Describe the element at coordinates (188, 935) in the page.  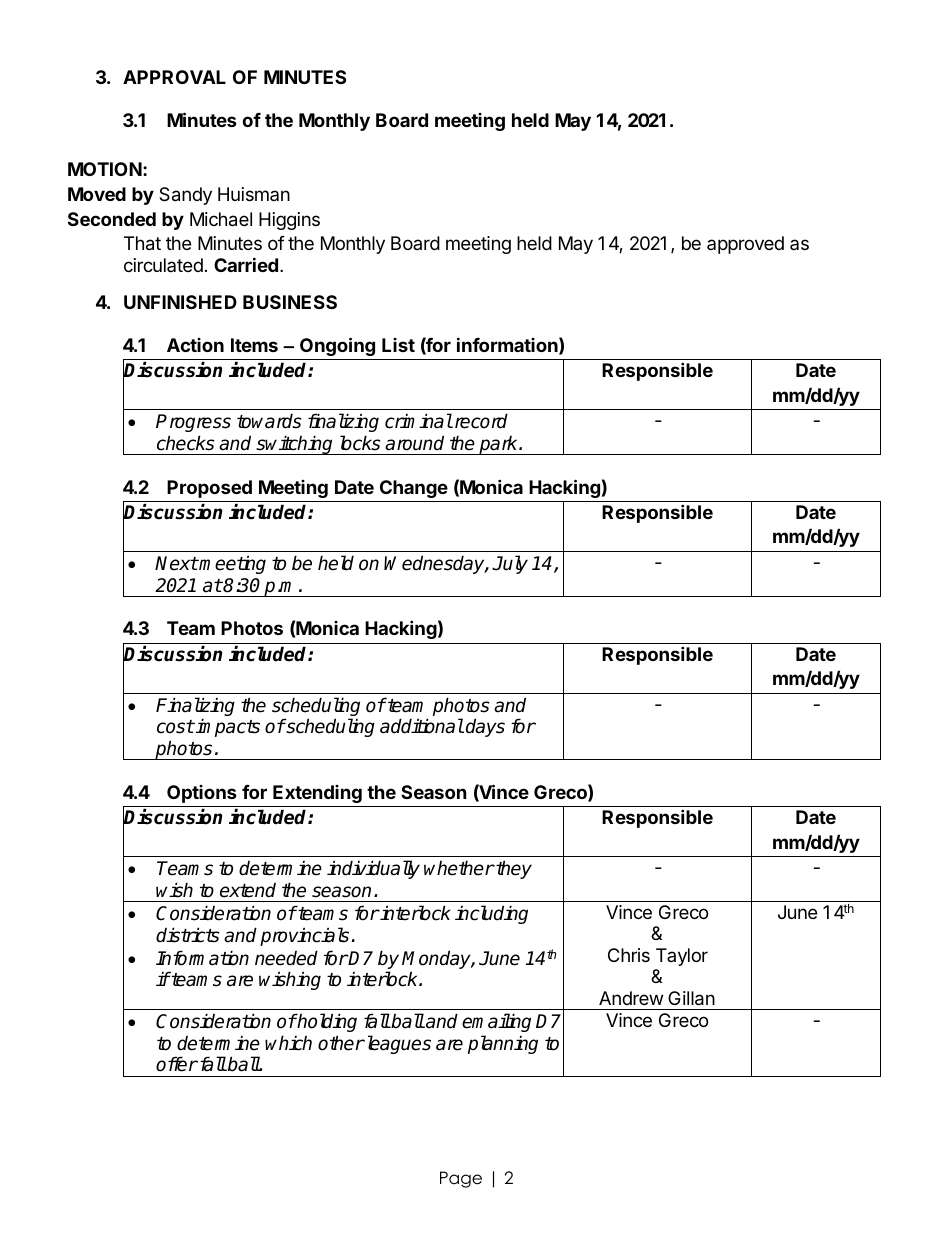
I see `districts` at that location.
